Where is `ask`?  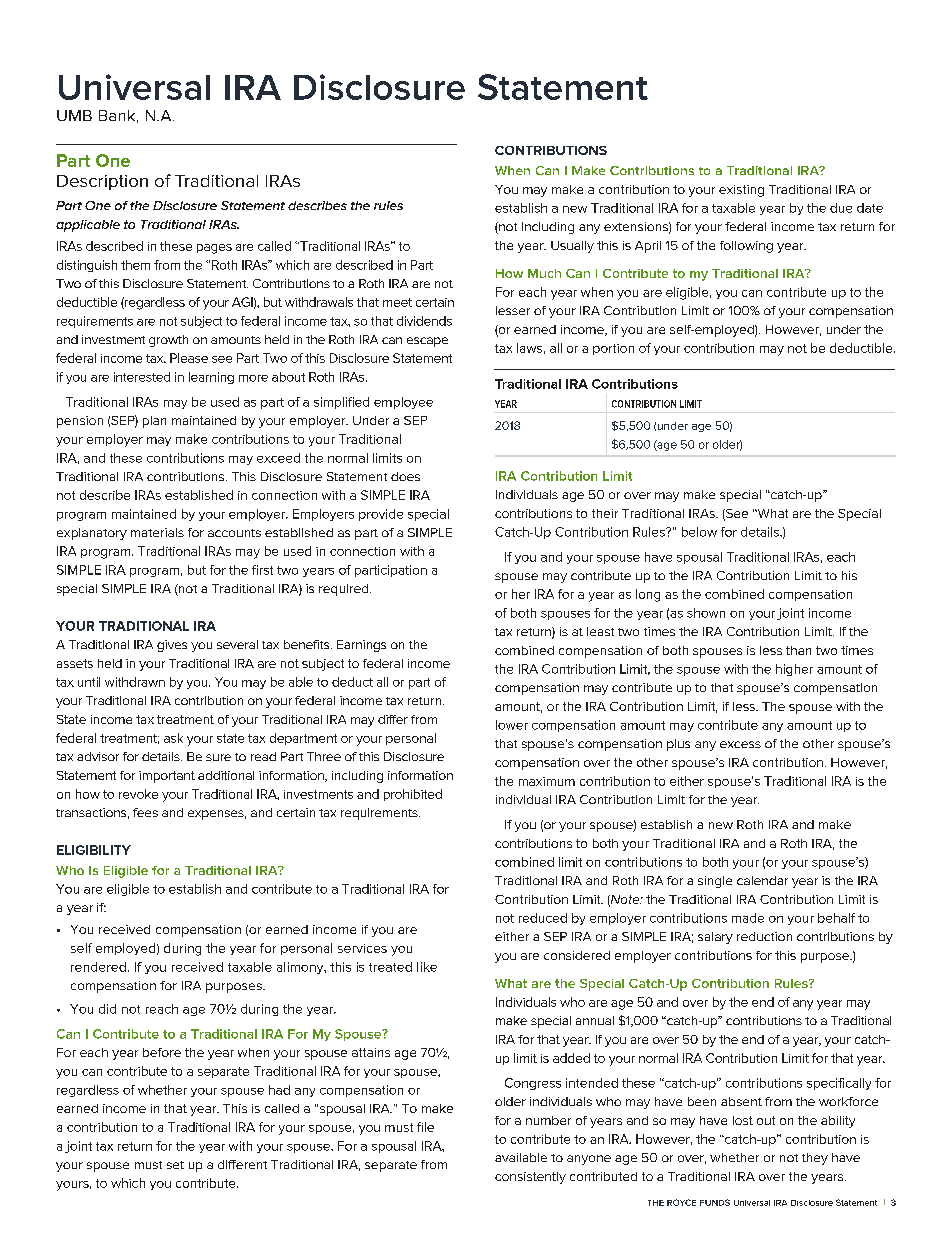
ask is located at coordinates (173, 738).
